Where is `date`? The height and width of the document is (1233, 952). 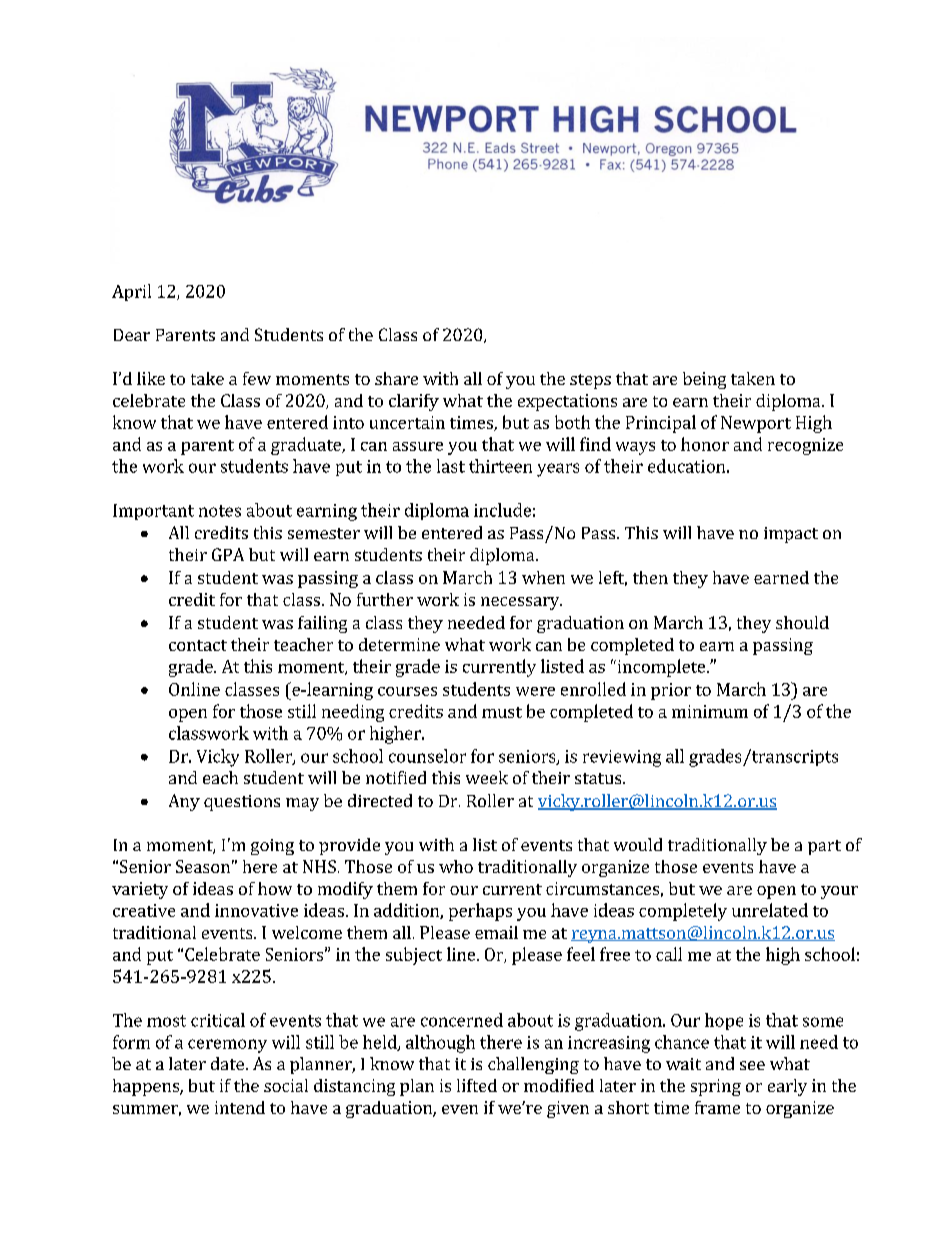
date is located at coordinates (227, 1063).
